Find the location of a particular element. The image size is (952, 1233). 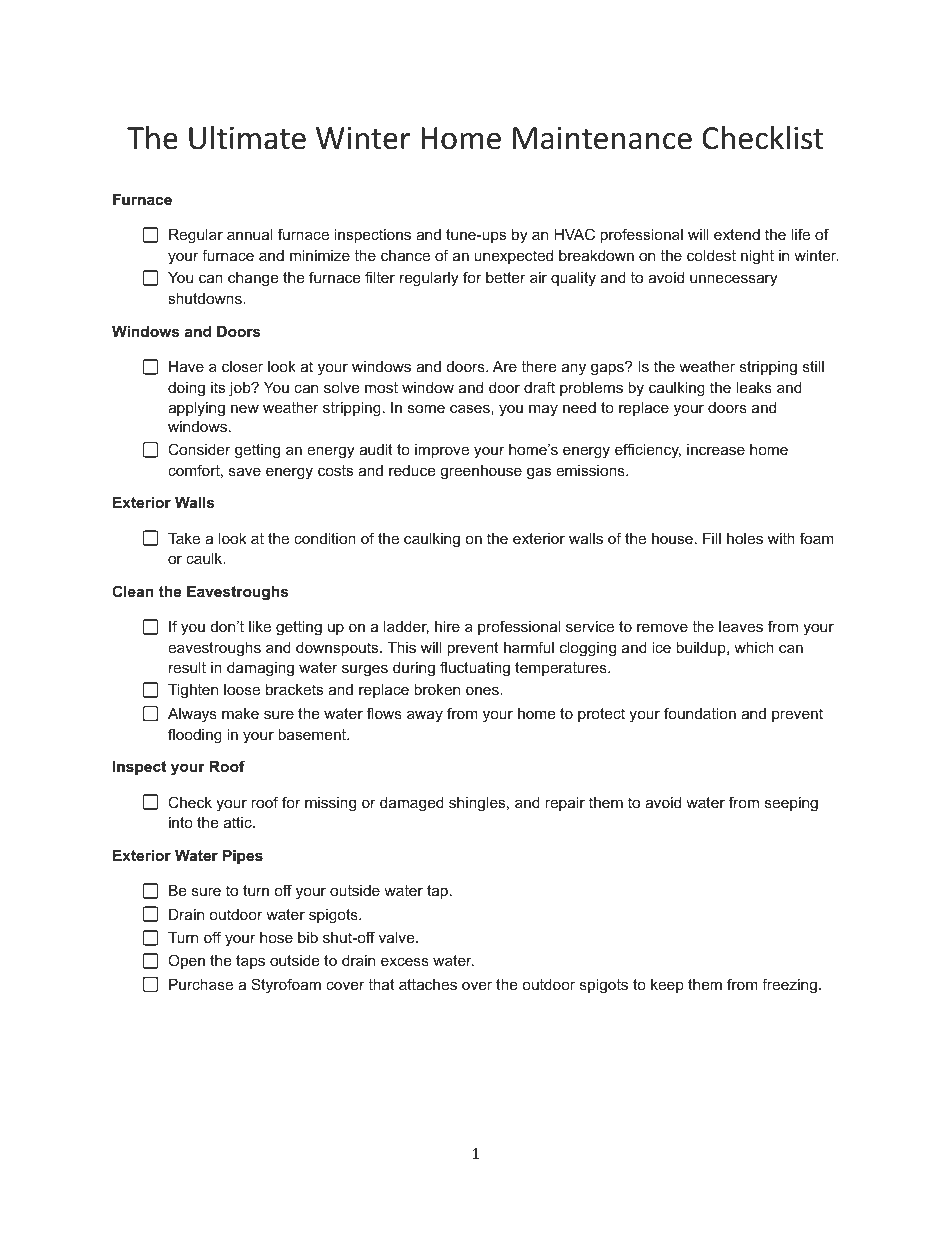

Maintenance is located at coordinates (602, 138).
